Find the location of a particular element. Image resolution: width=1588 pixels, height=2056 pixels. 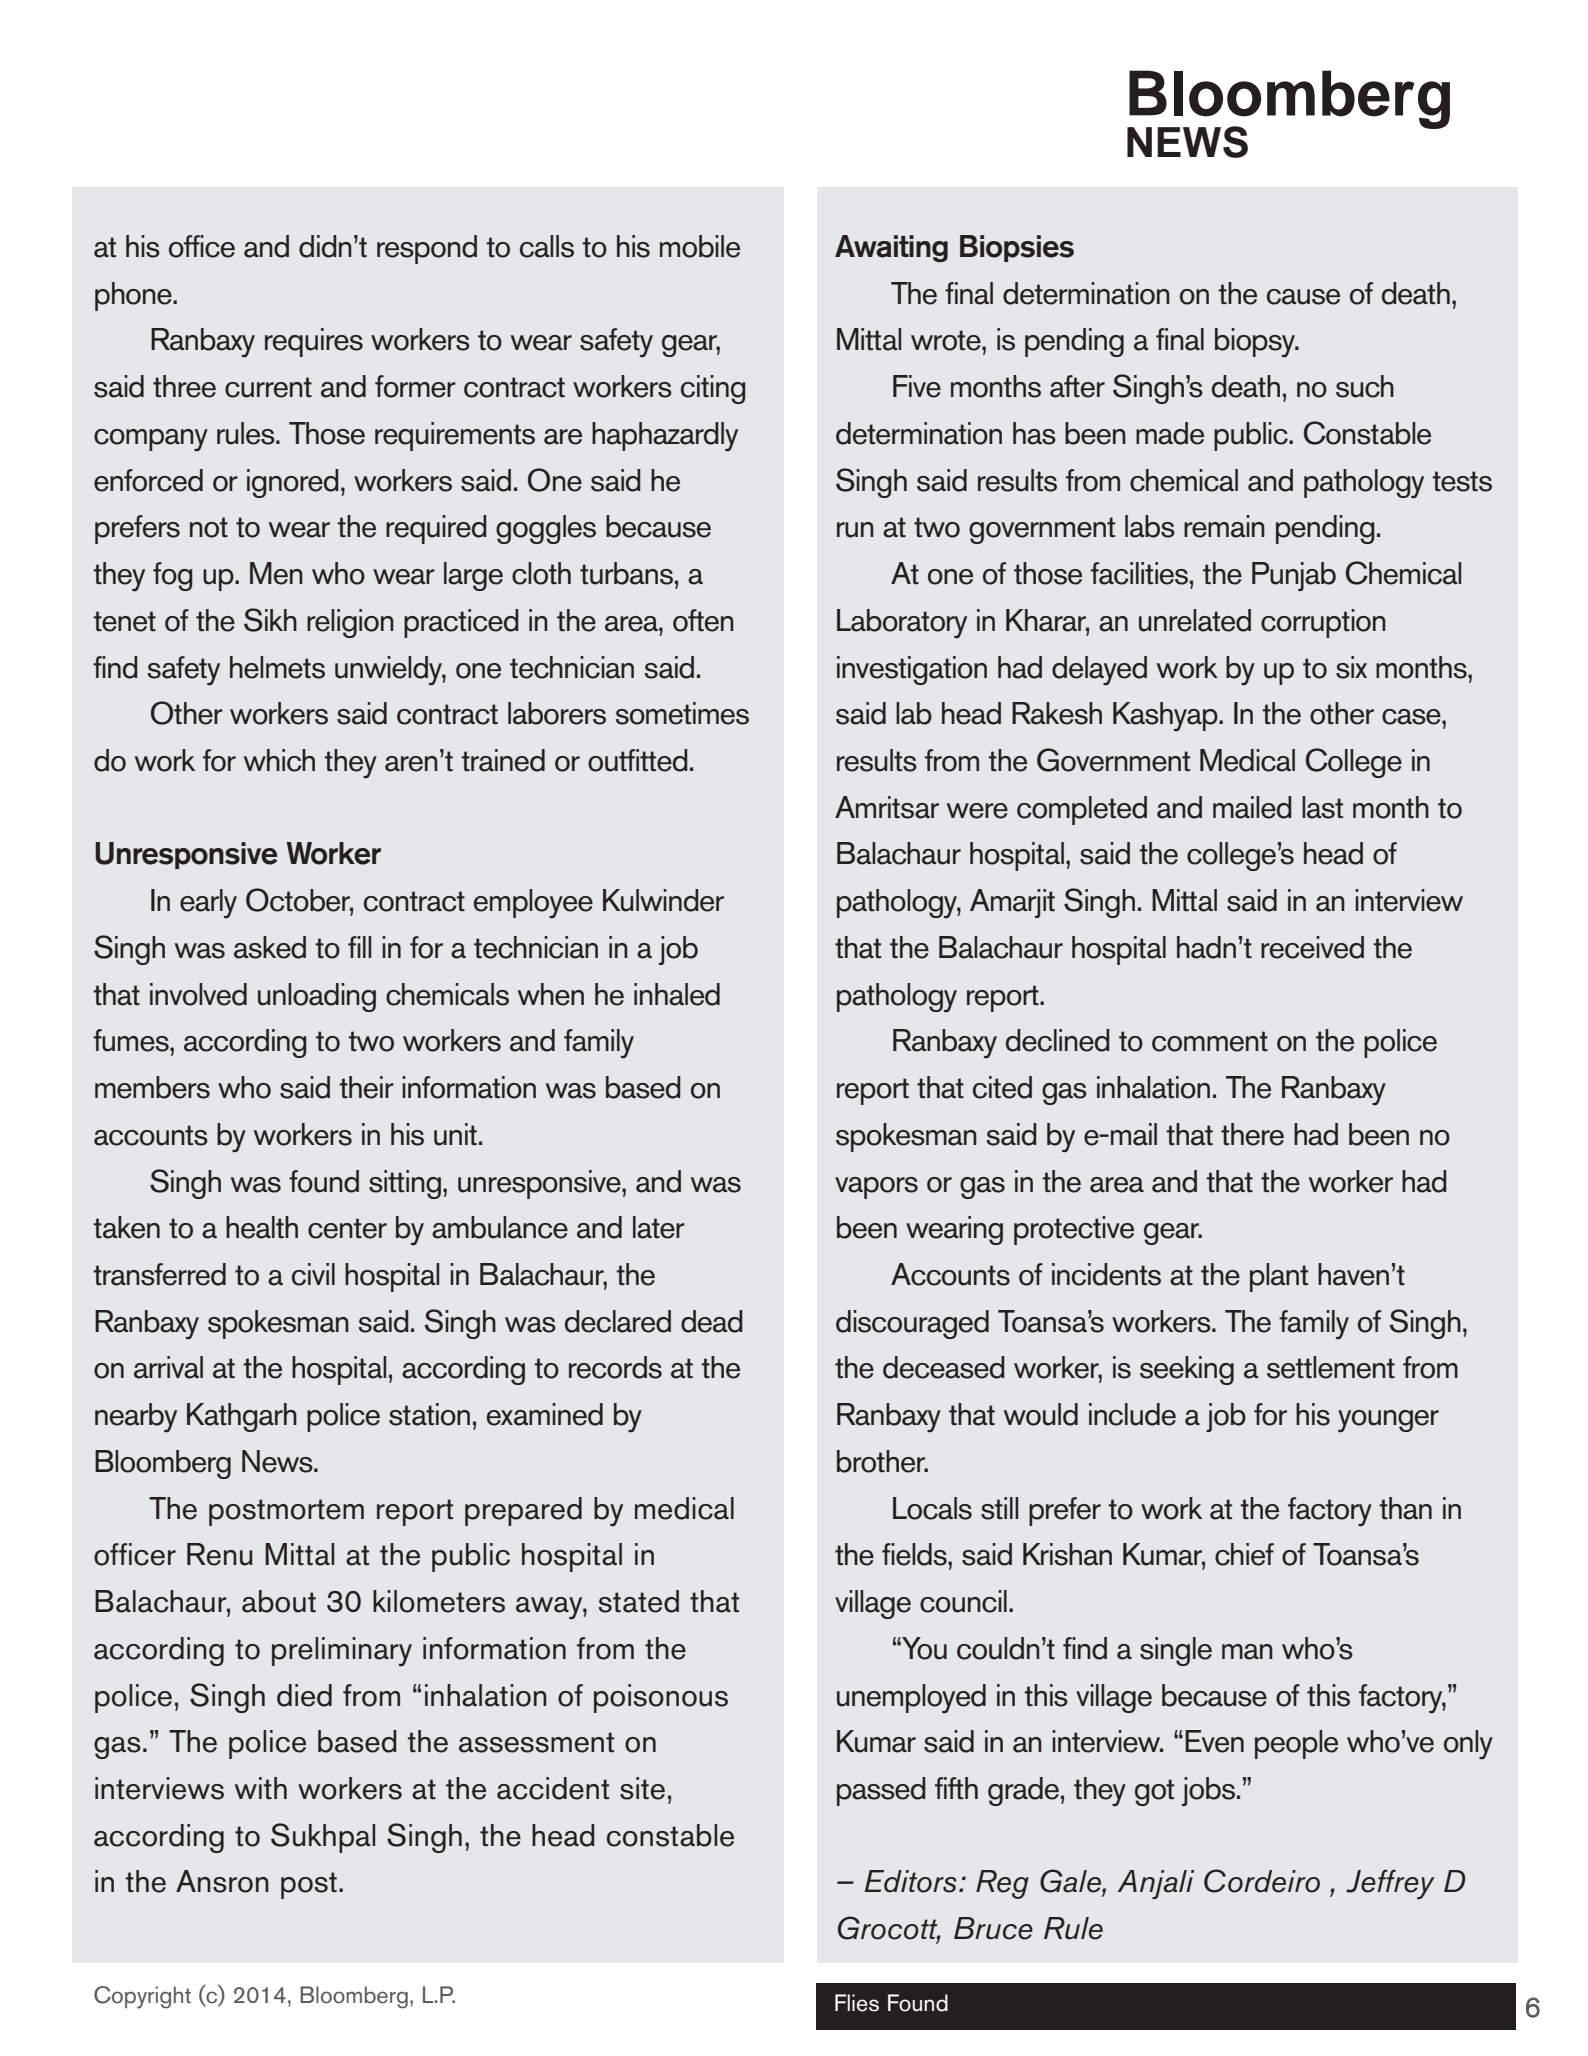

which is located at coordinates (279, 760).
